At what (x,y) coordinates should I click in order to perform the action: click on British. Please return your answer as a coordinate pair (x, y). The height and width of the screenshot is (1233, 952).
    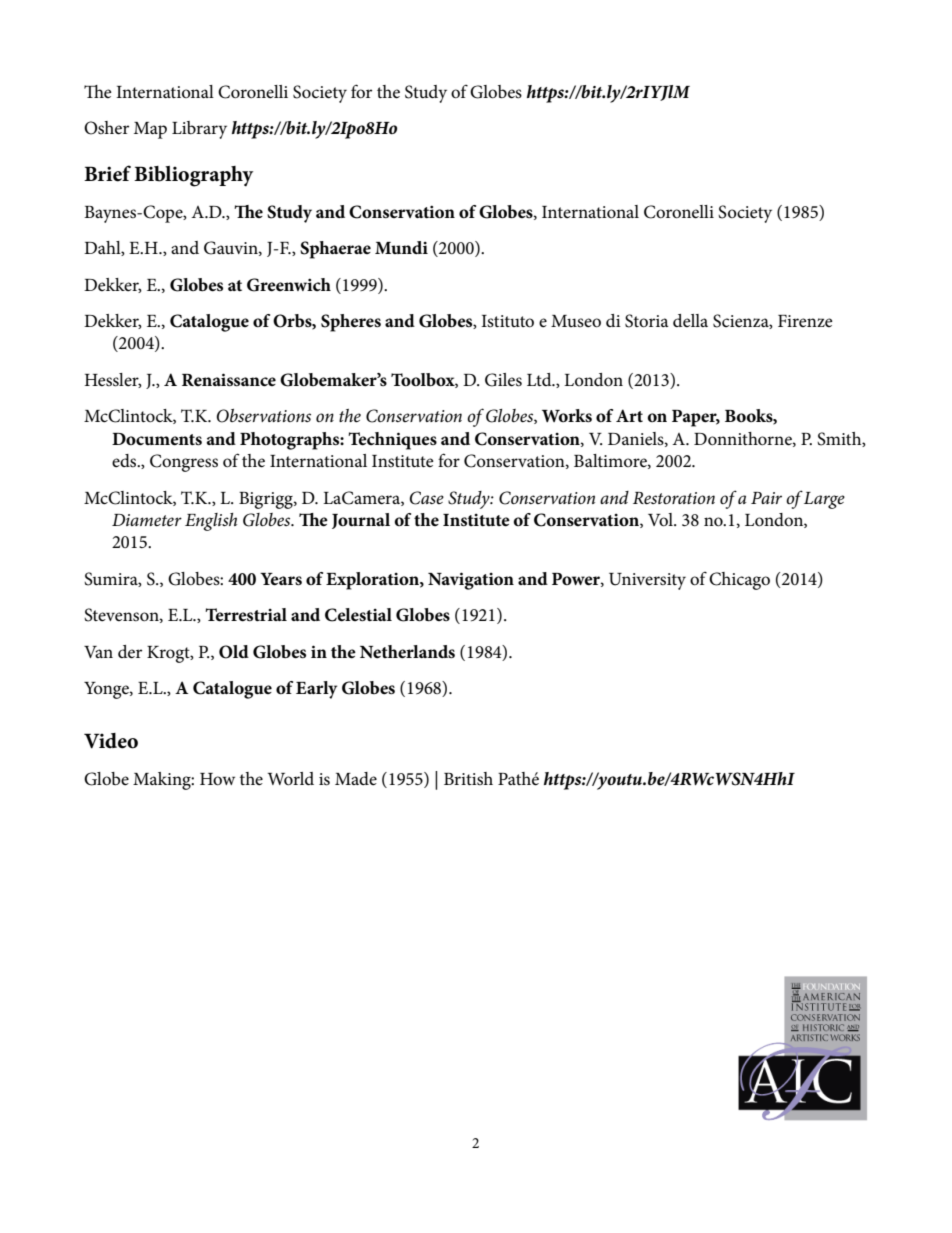
    Looking at the image, I should click on (468, 779).
